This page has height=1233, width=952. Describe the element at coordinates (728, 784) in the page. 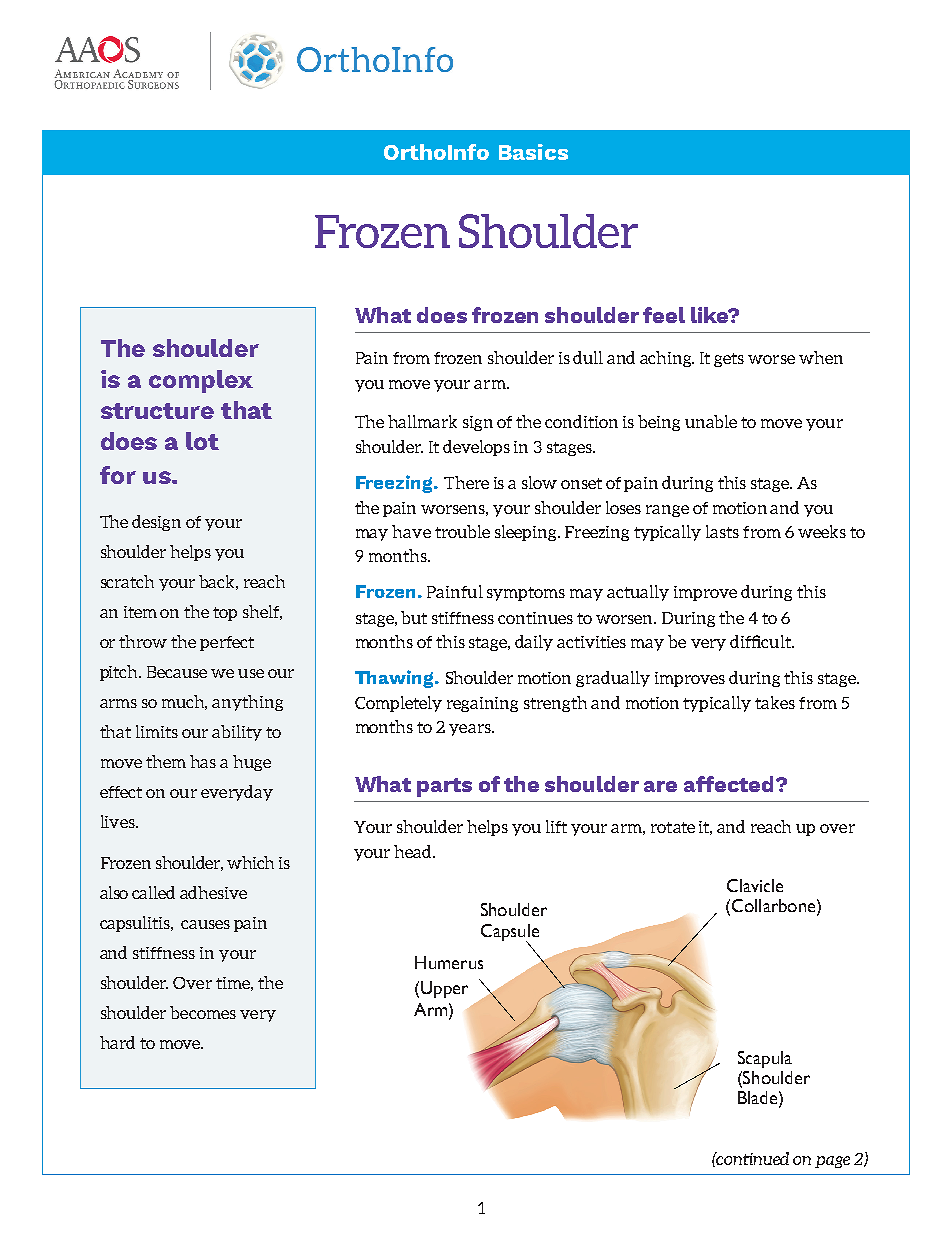

I see `affected` at that location.
